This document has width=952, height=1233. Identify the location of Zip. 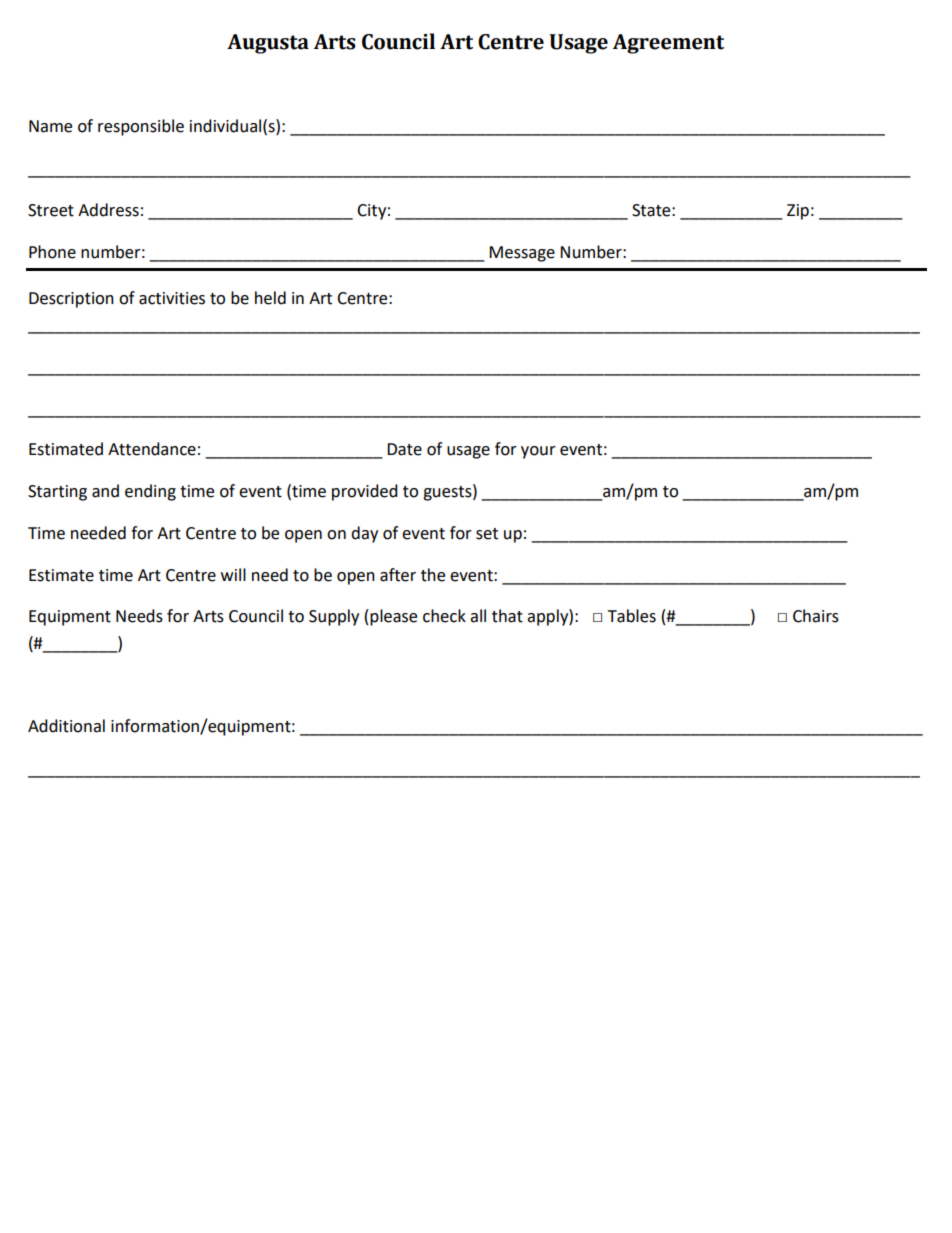
(798, 212).
